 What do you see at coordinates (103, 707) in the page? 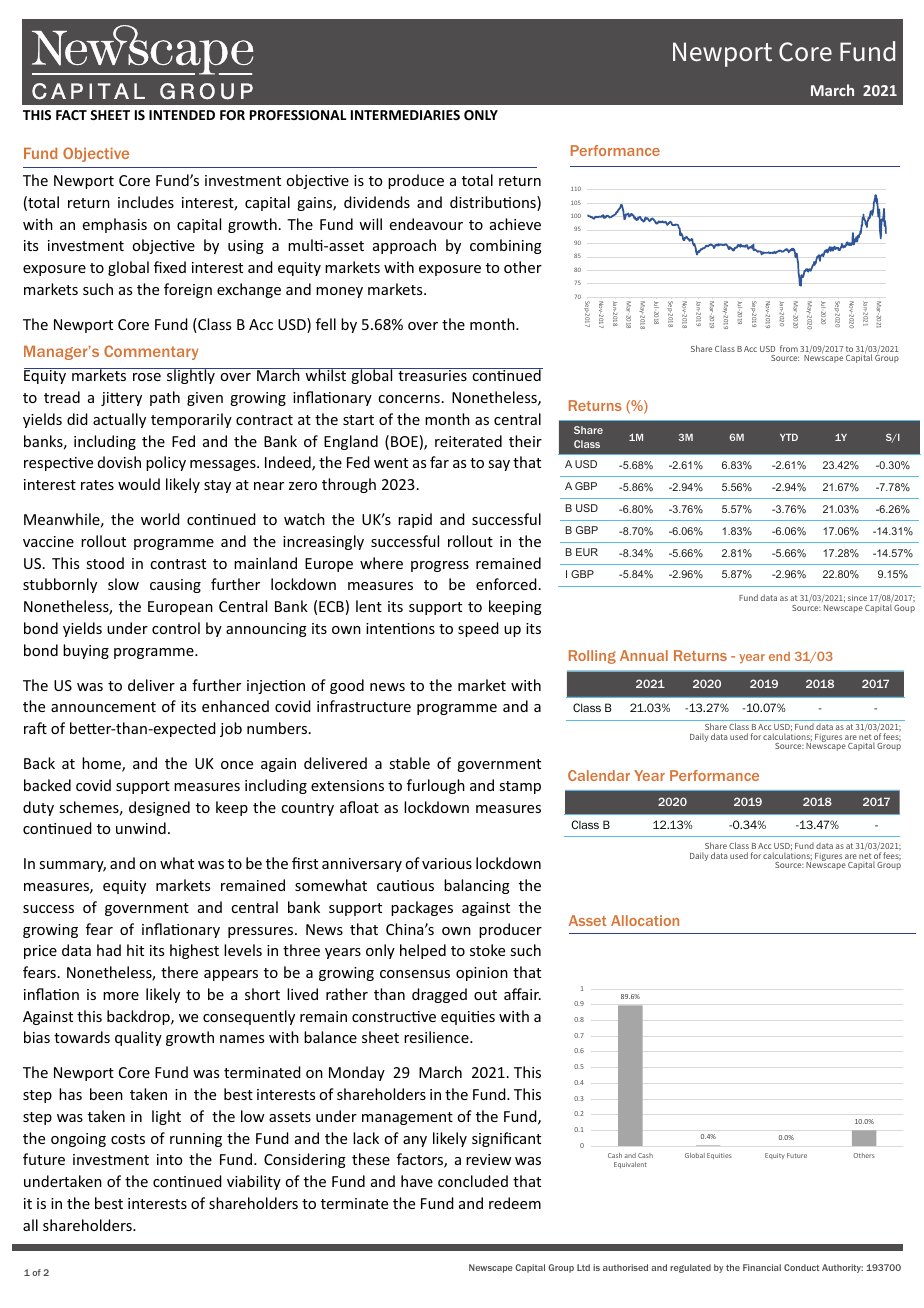
I see `announcement` at bounding box center [103, 707].
